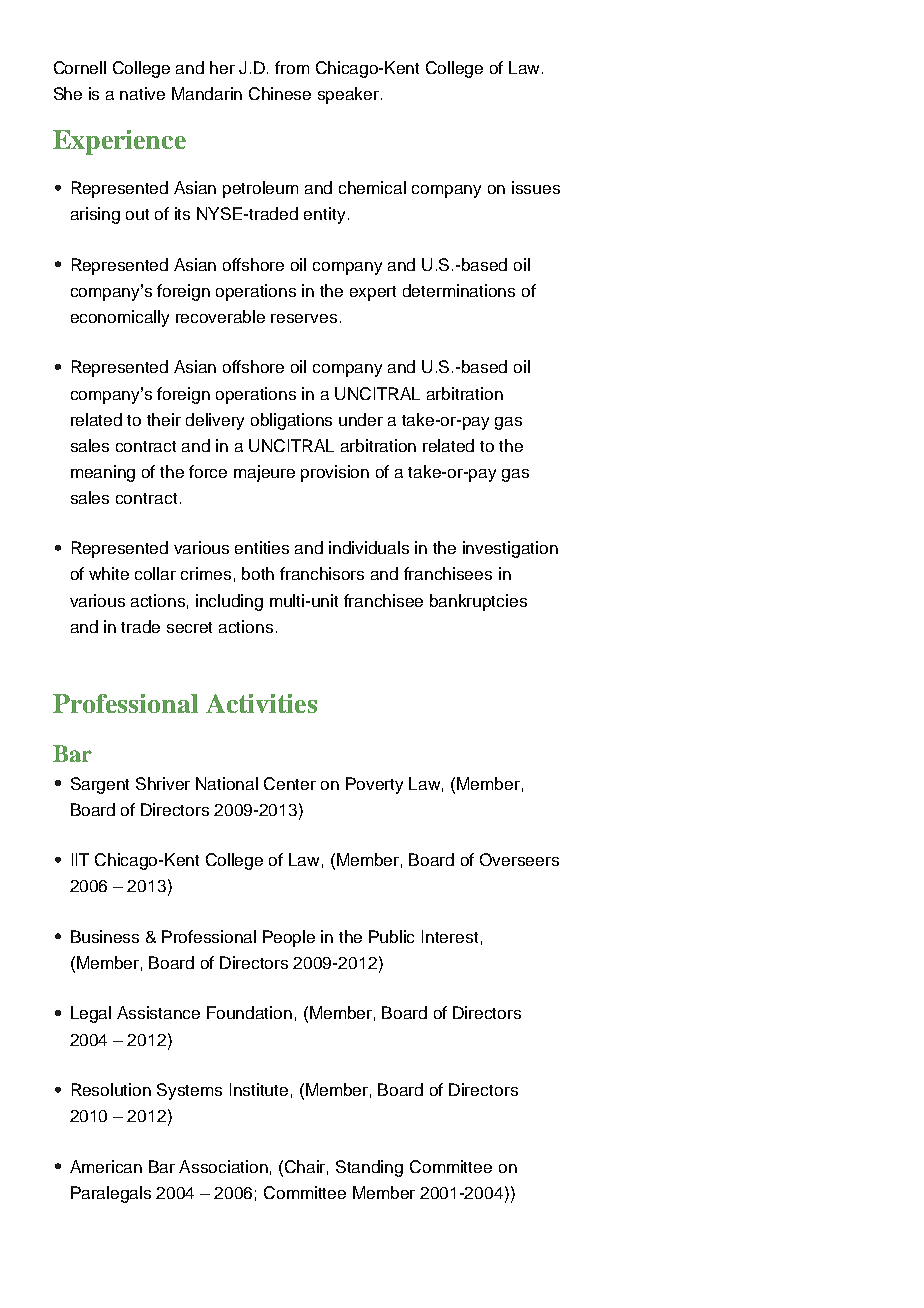 The image size is (924, 1308). What do you see at coordinates (304, 318) in the screenshot?
I see `reserves` at bounding box center [304, 318].
